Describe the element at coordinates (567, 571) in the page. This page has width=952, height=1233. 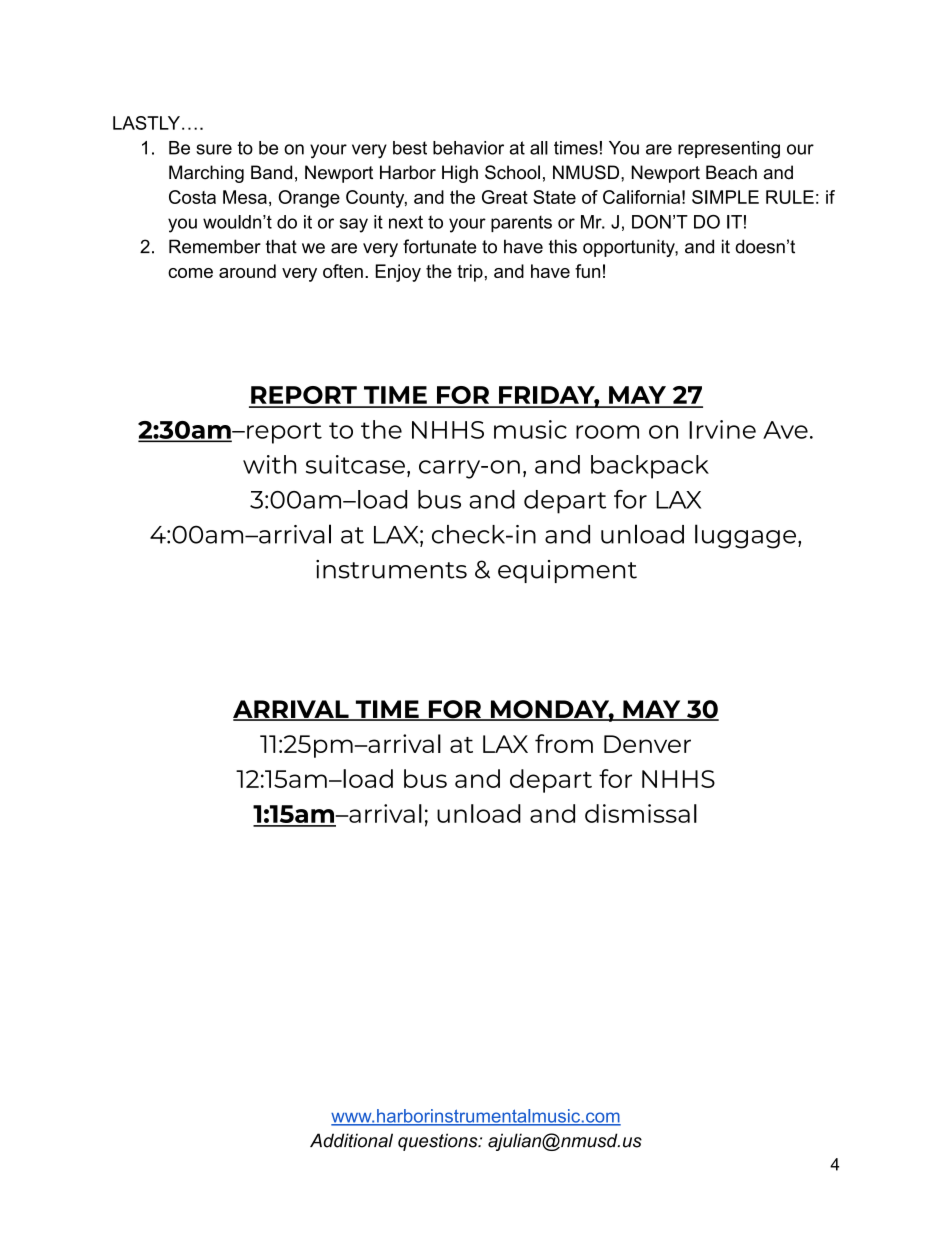
I see `equipment` at that location.
